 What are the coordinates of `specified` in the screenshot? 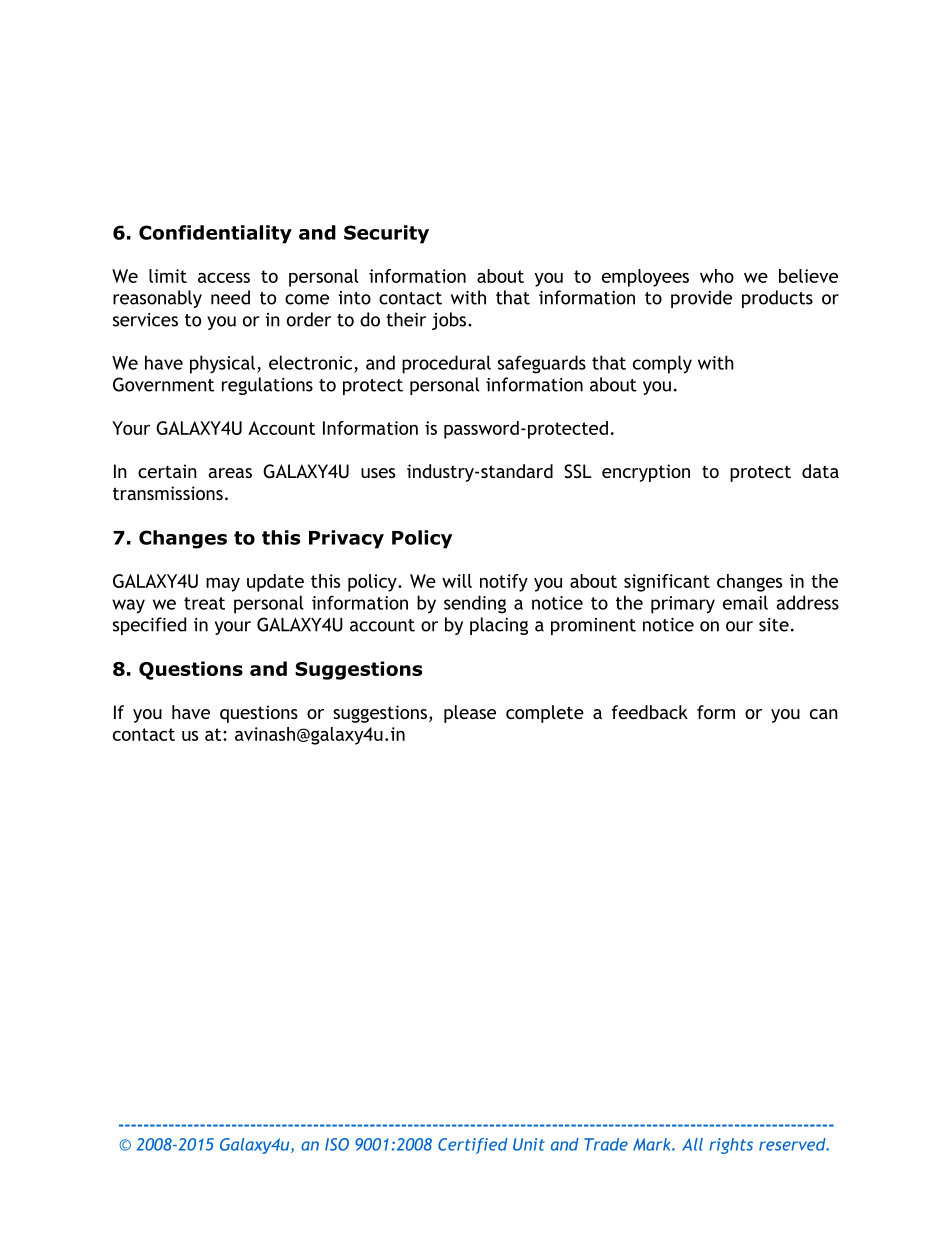 It's located at (149, 626).
